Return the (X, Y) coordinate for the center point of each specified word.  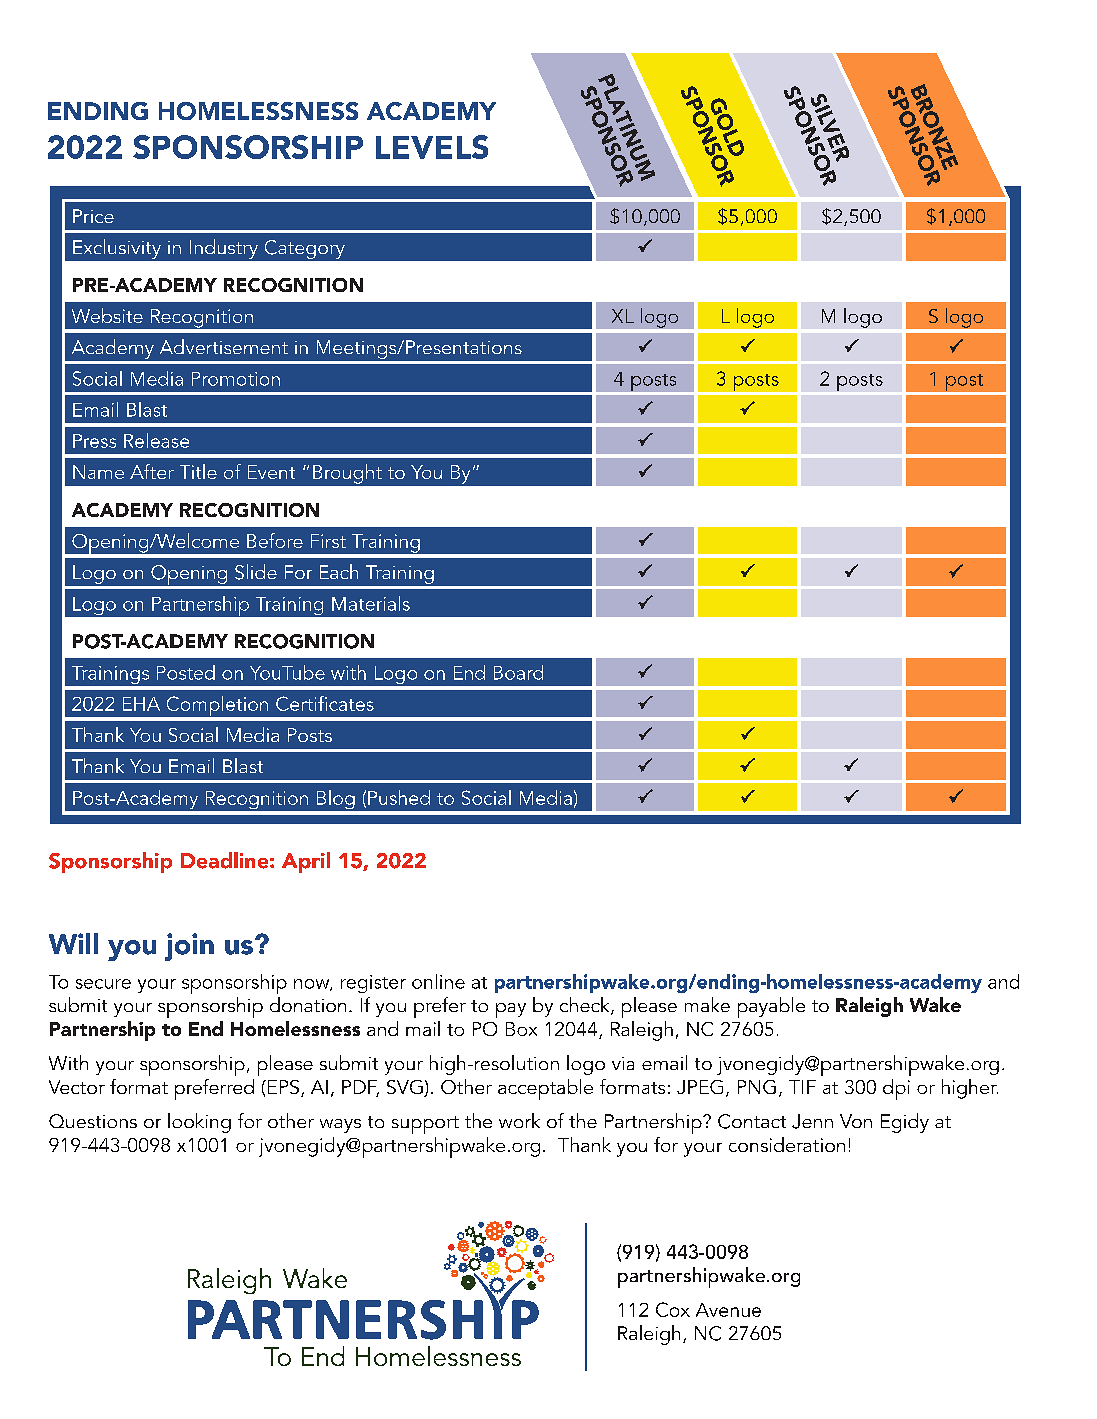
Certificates (325, 703)
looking (199, 1123)
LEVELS (432, 147)
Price (93, 216)
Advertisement (224, 346)
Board (518, 672)
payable (771, 1007)
